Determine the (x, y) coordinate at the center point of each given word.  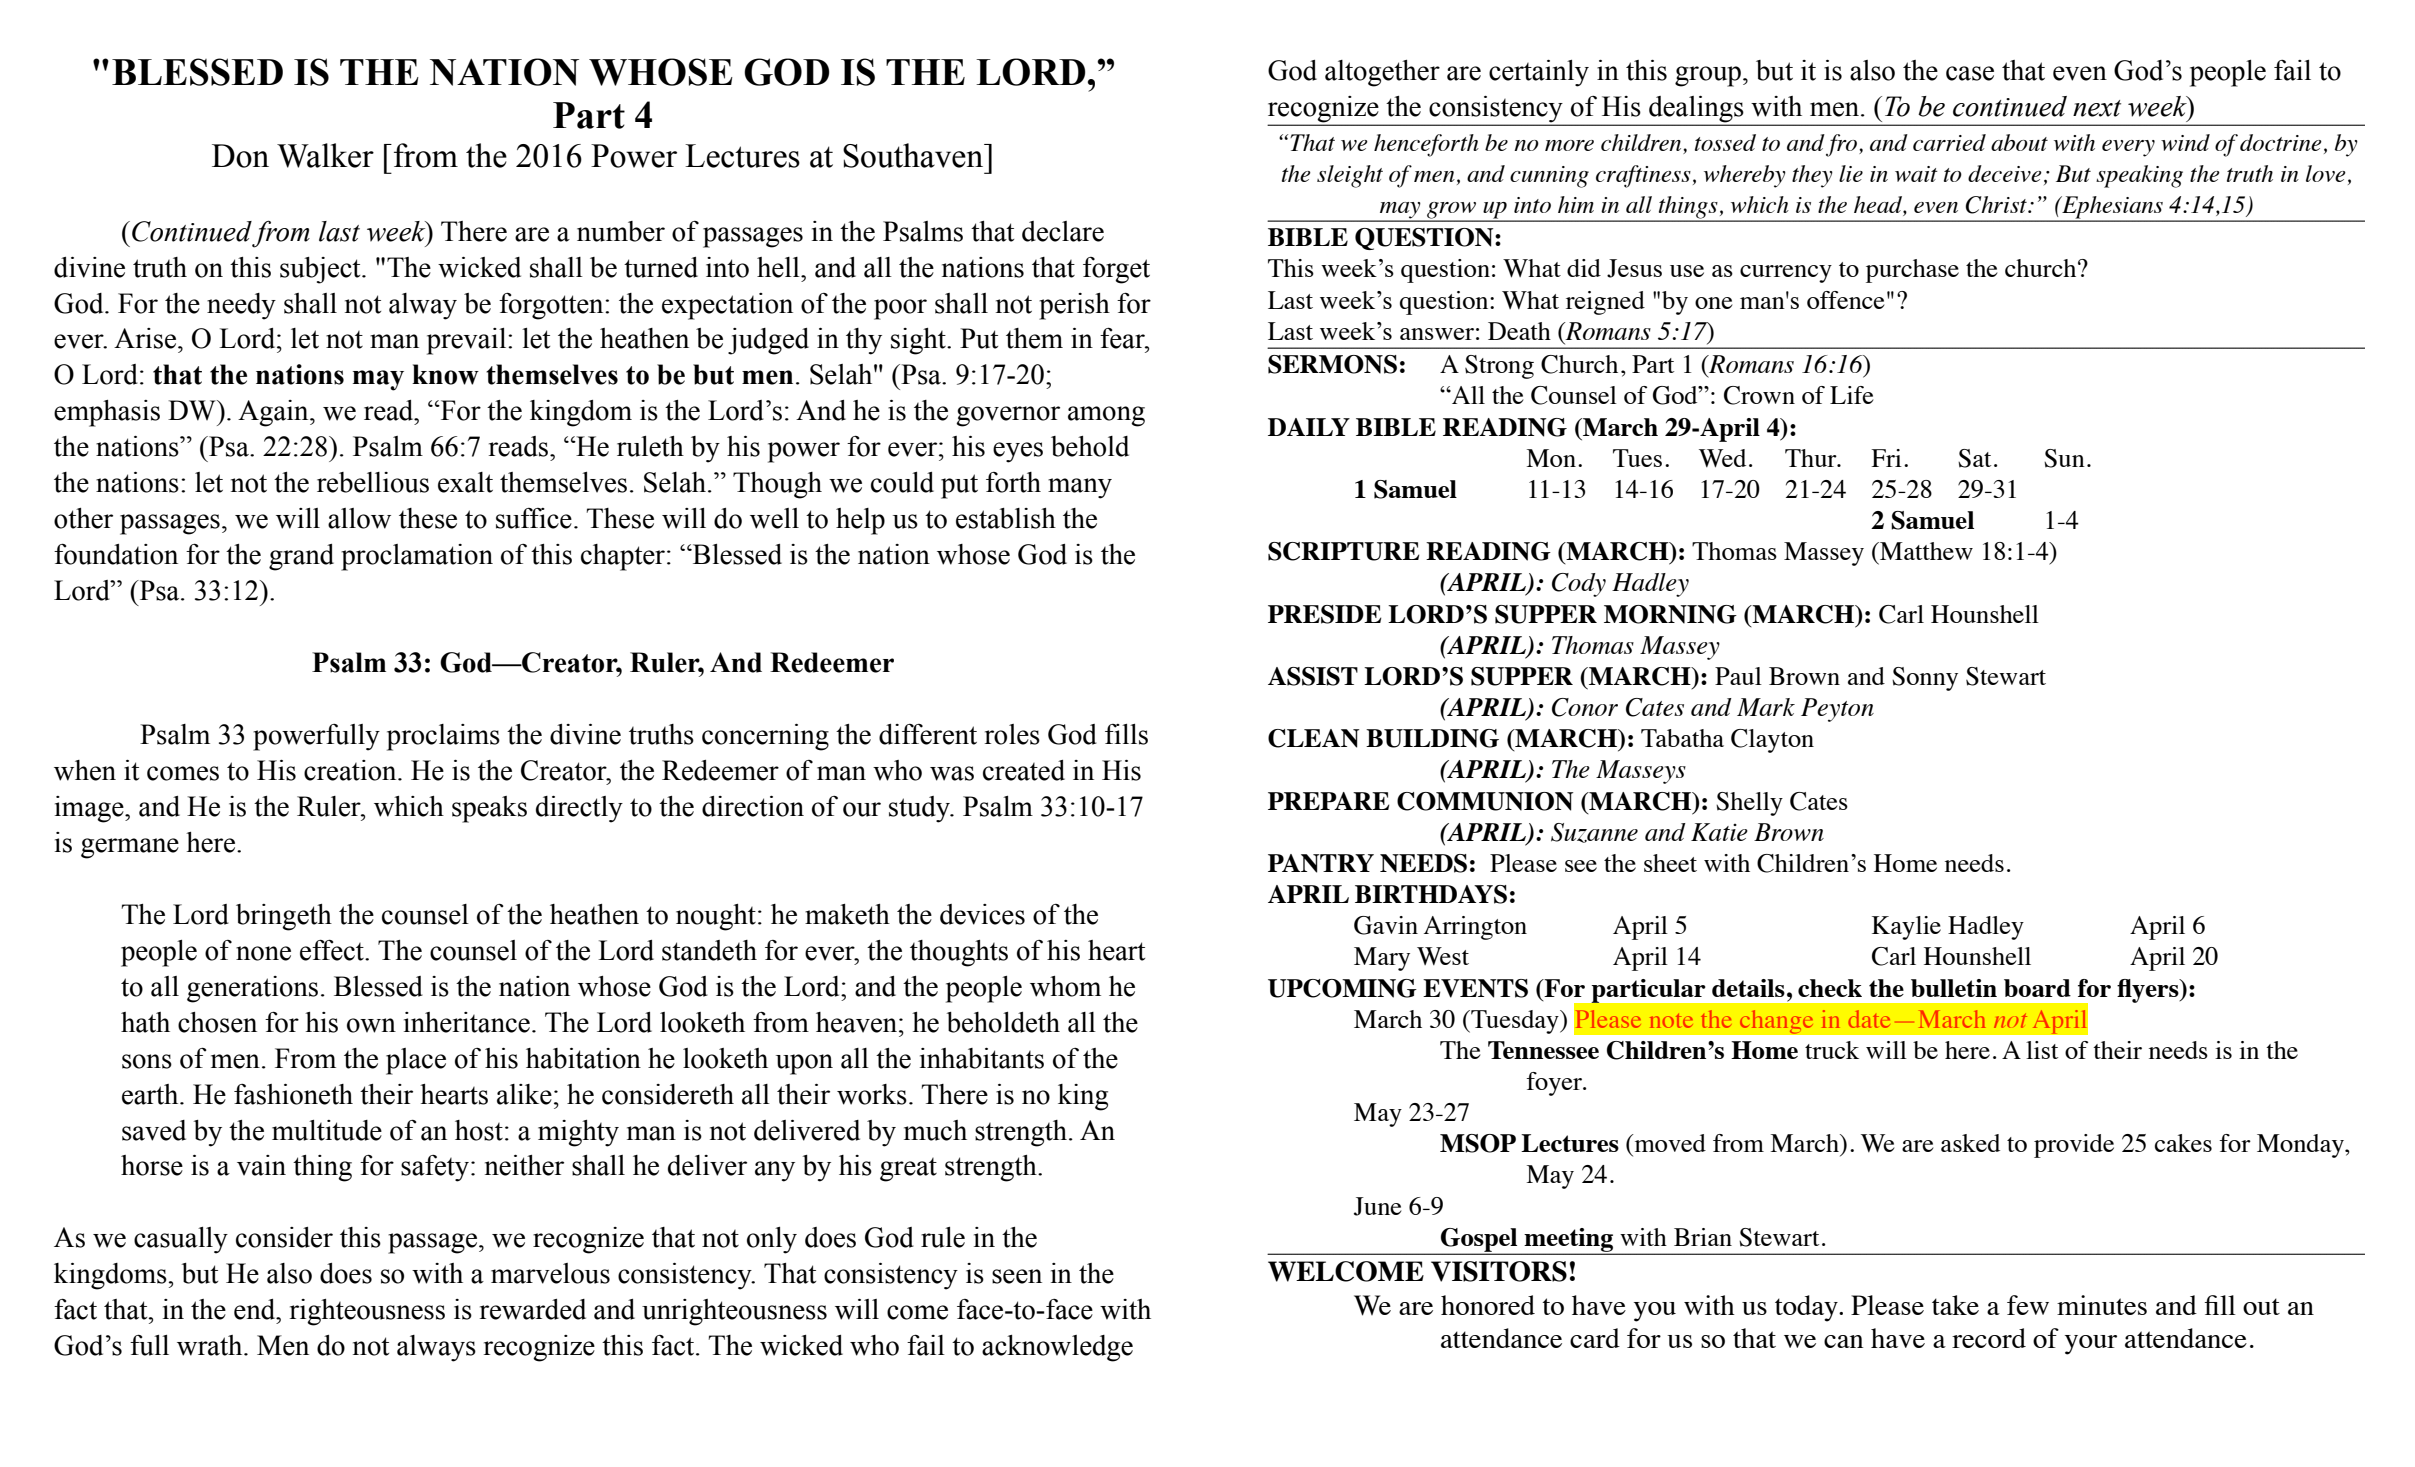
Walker (325, 155)
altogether (1382, 73)
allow (359, 518)
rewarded (533, 1309)
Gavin (1386, 925)
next (2097, 108)
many (1080, 488)
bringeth (284, 917)
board (2037, 988)
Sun (2064, 458)
